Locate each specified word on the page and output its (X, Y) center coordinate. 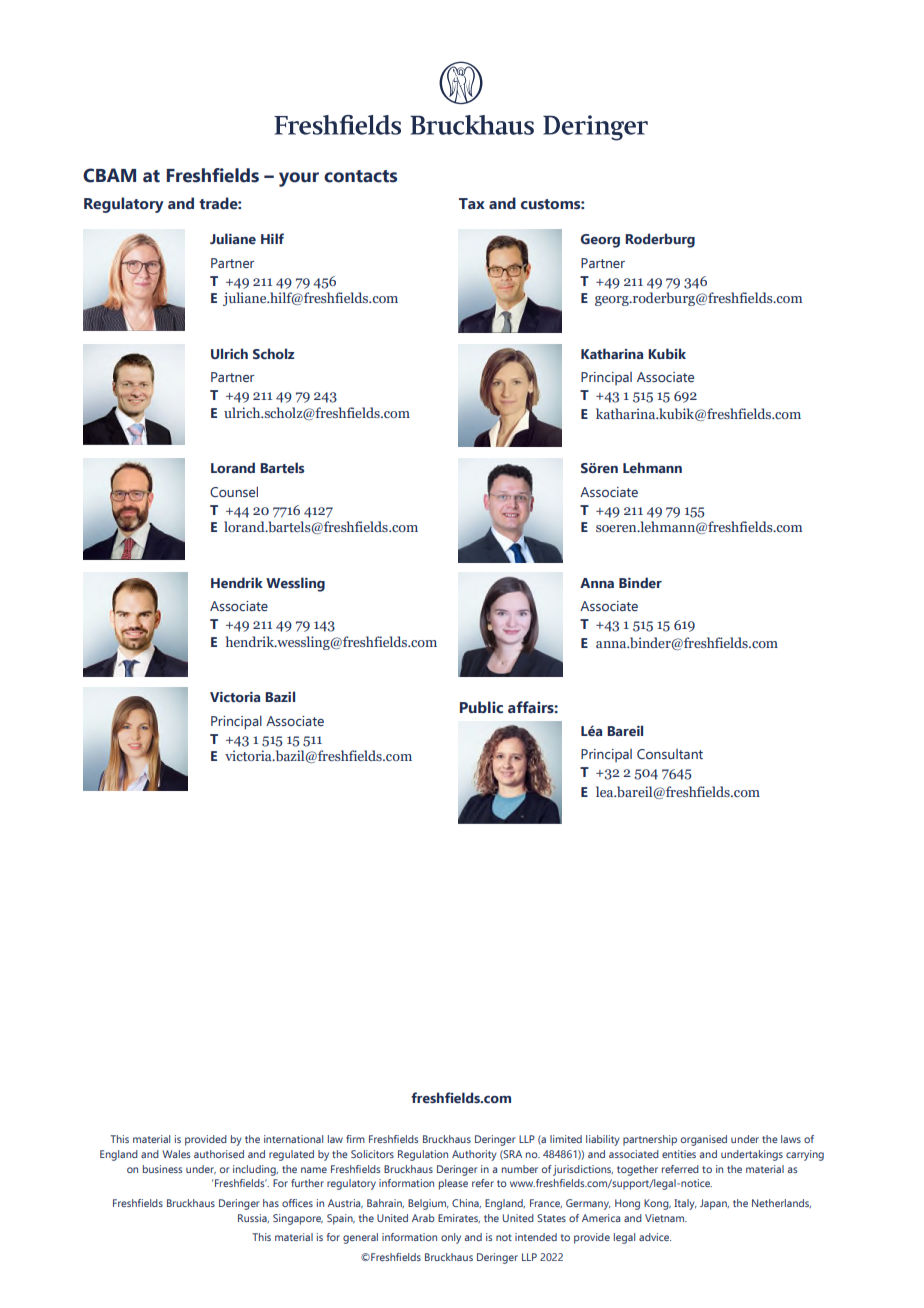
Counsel (234, 491)
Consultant (670, 754)
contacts (360, 176)
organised (704, 1140)
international (293, 1139)
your (299, 179)
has (271, 1203)
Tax (472, 203)
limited (566, 1139)
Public (481, 707)
